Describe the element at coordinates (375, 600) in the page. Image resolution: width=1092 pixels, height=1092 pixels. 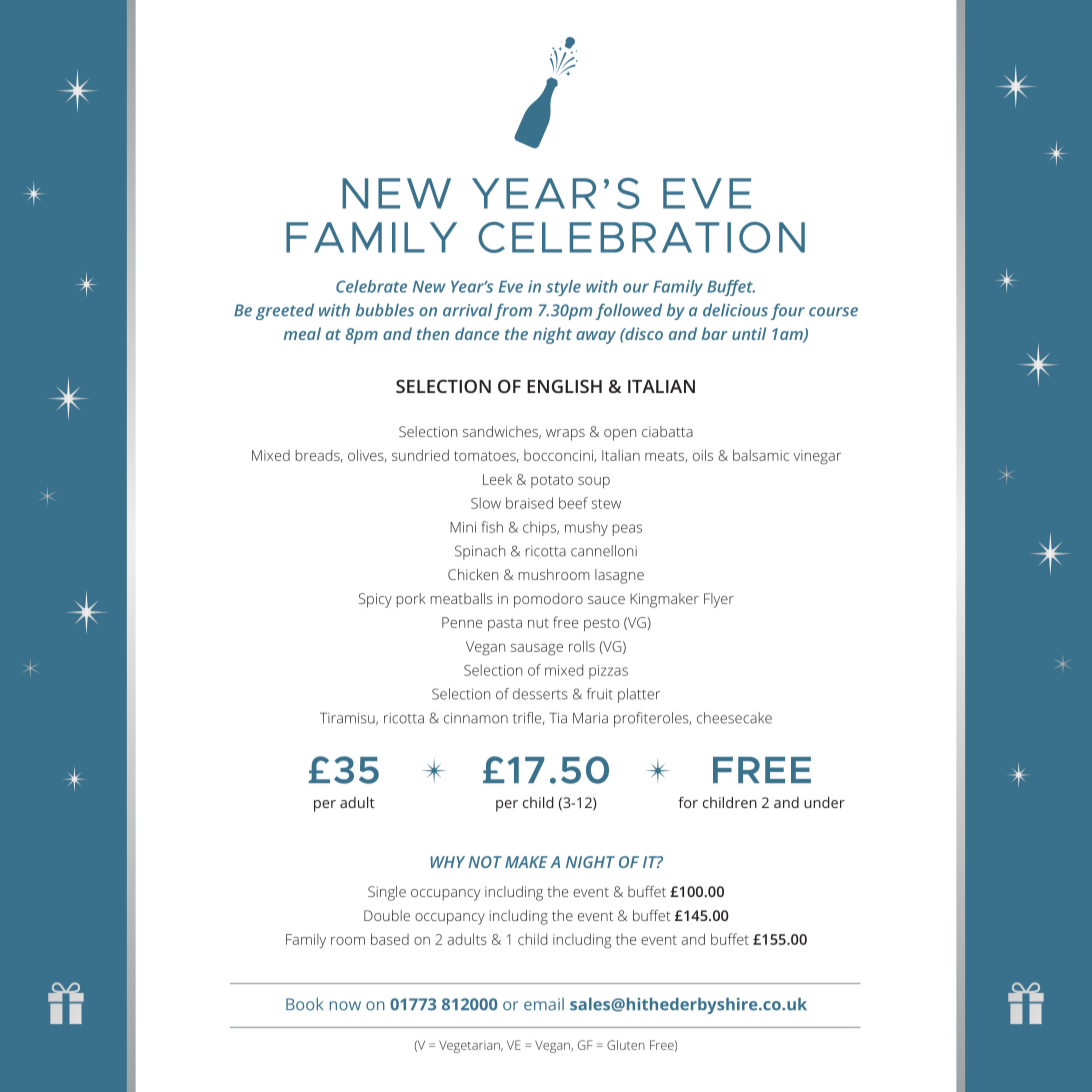
I see `Spicy` at that location.
